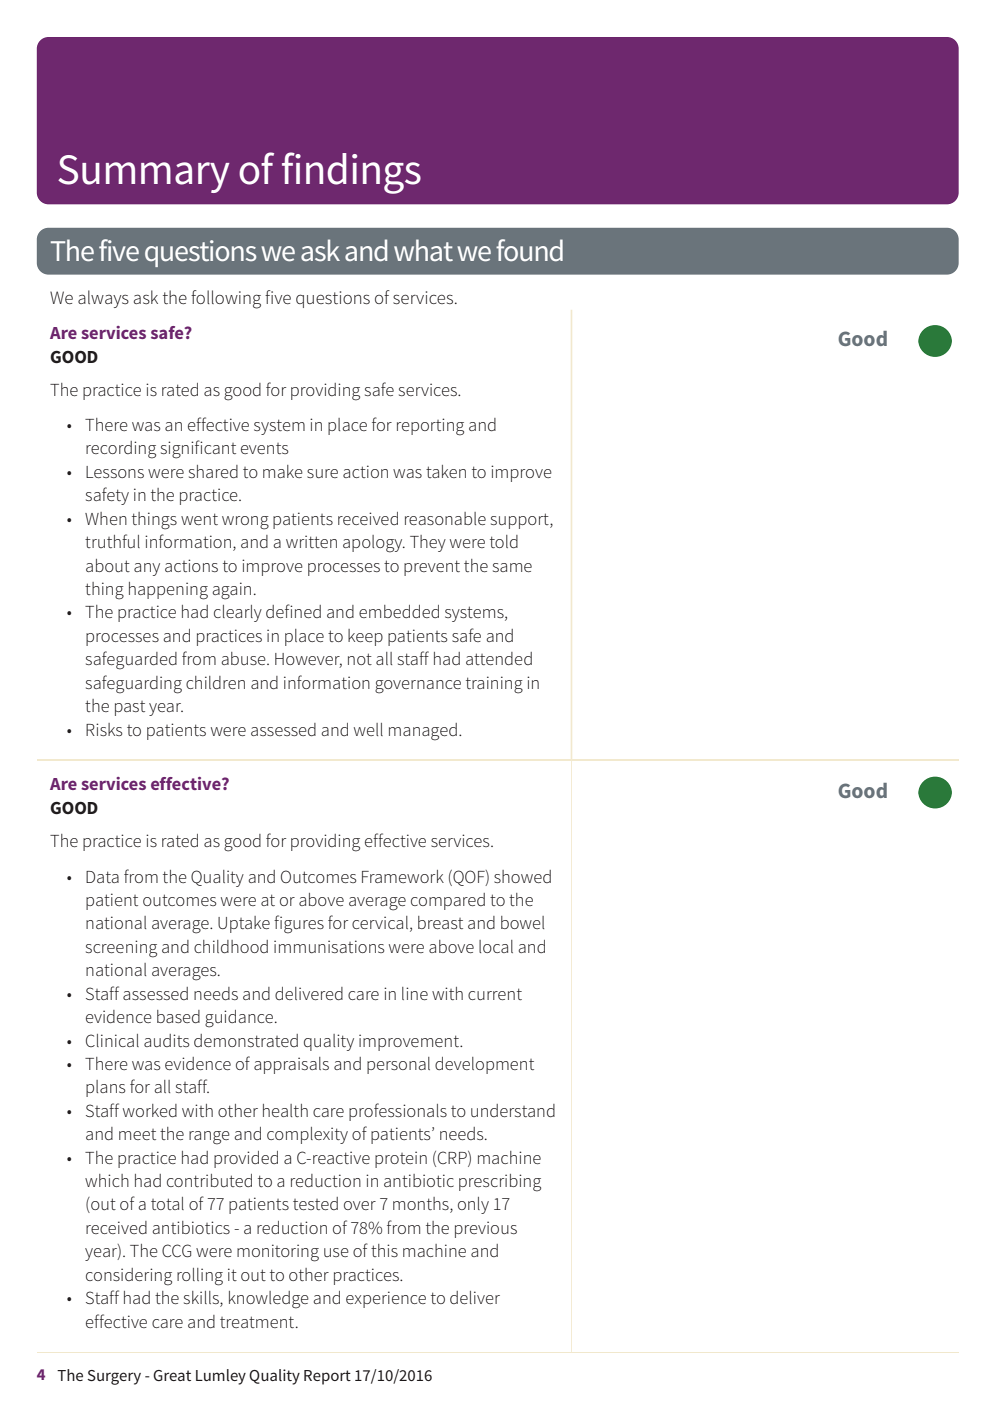 This screenshot has height=1409, width=995. What do you see at coordinates (351, 173) in the screenshot?
I see `findings` at bounding box center [351, 173].
